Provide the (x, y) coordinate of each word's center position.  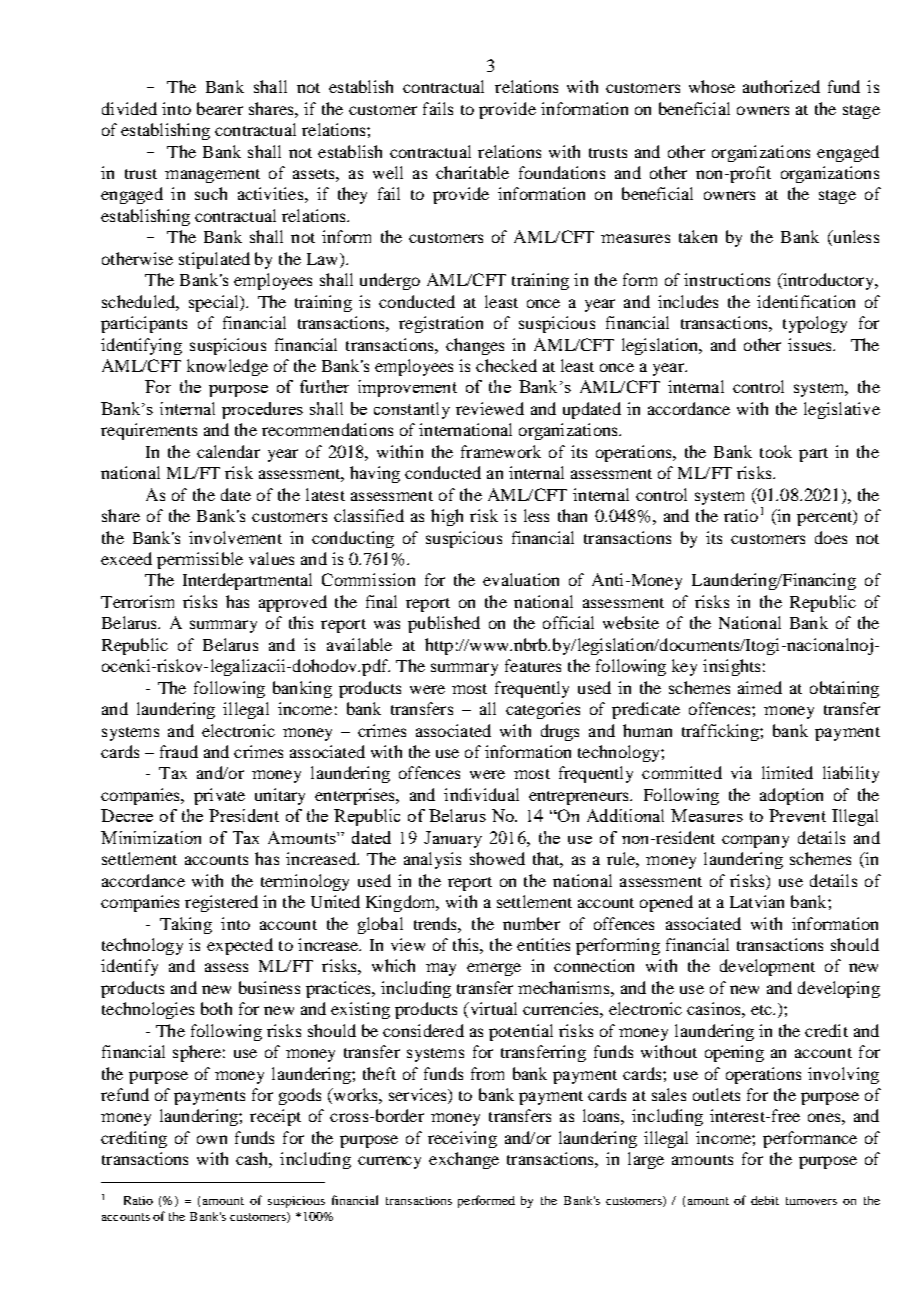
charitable (472, 172)
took (776, 451)
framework (501, 451)
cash (254, 1160)
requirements (149, 431)
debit (765, 1200)
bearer (220, 108)
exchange (464, 1160)
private (219, 796)
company (755, 841)
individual (481, 794)
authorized (781, 86)
